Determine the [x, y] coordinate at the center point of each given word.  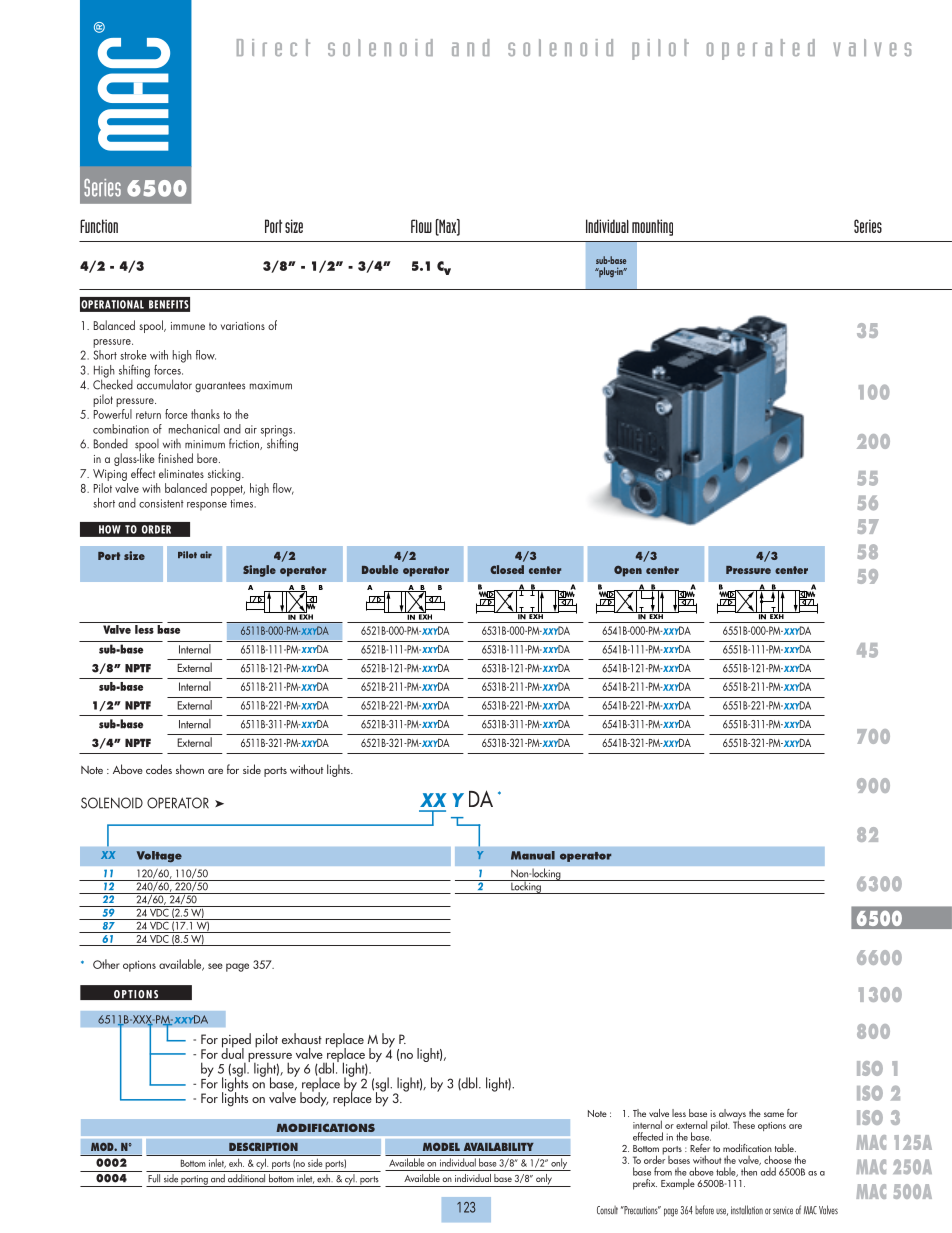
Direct [273, 47]
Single [259, 571]
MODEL [441, 1146]
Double [380, 569]
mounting [652, 227]
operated [761, 49]
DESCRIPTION [263, 1146]
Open [628, 571]
